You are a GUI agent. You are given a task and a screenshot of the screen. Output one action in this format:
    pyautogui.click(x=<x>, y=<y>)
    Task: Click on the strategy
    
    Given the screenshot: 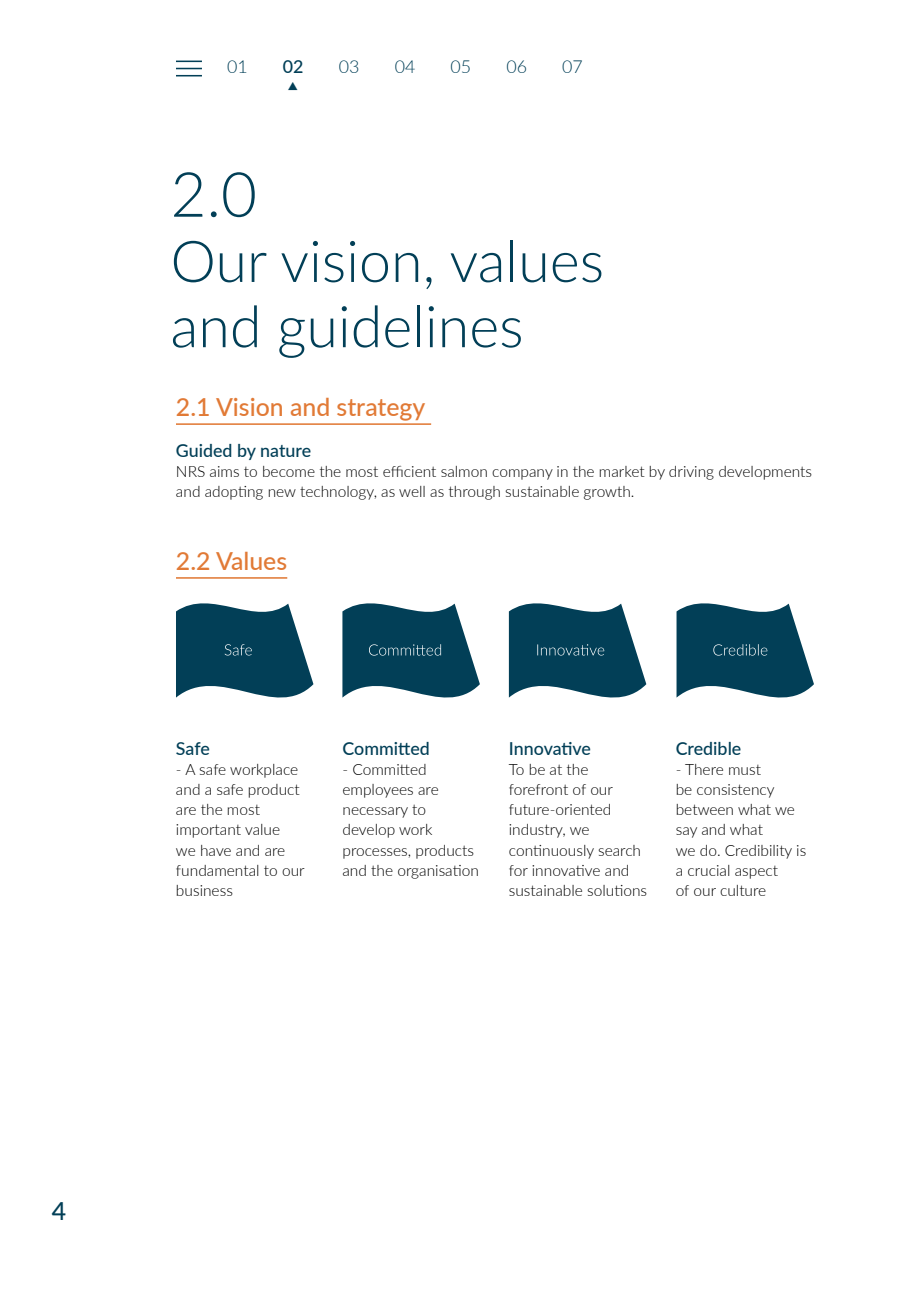 What is the action you would take?
    pyautogui.click(x=381, y=409)
